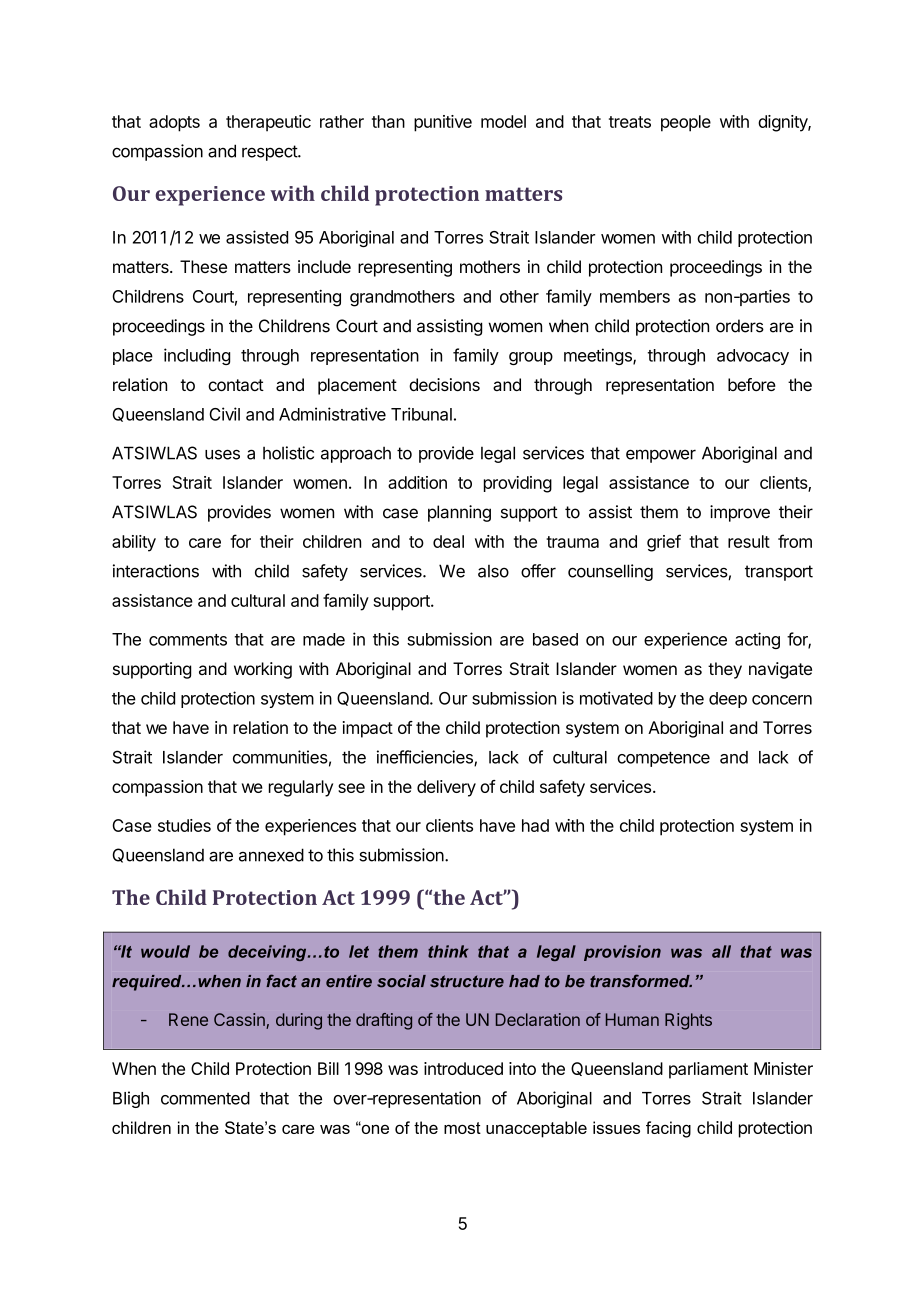 The height and width of the screenshot is (1308, 924). Describe the element at coordinates (708, 1070) in the screenshot. I see `parliament` at that location.
